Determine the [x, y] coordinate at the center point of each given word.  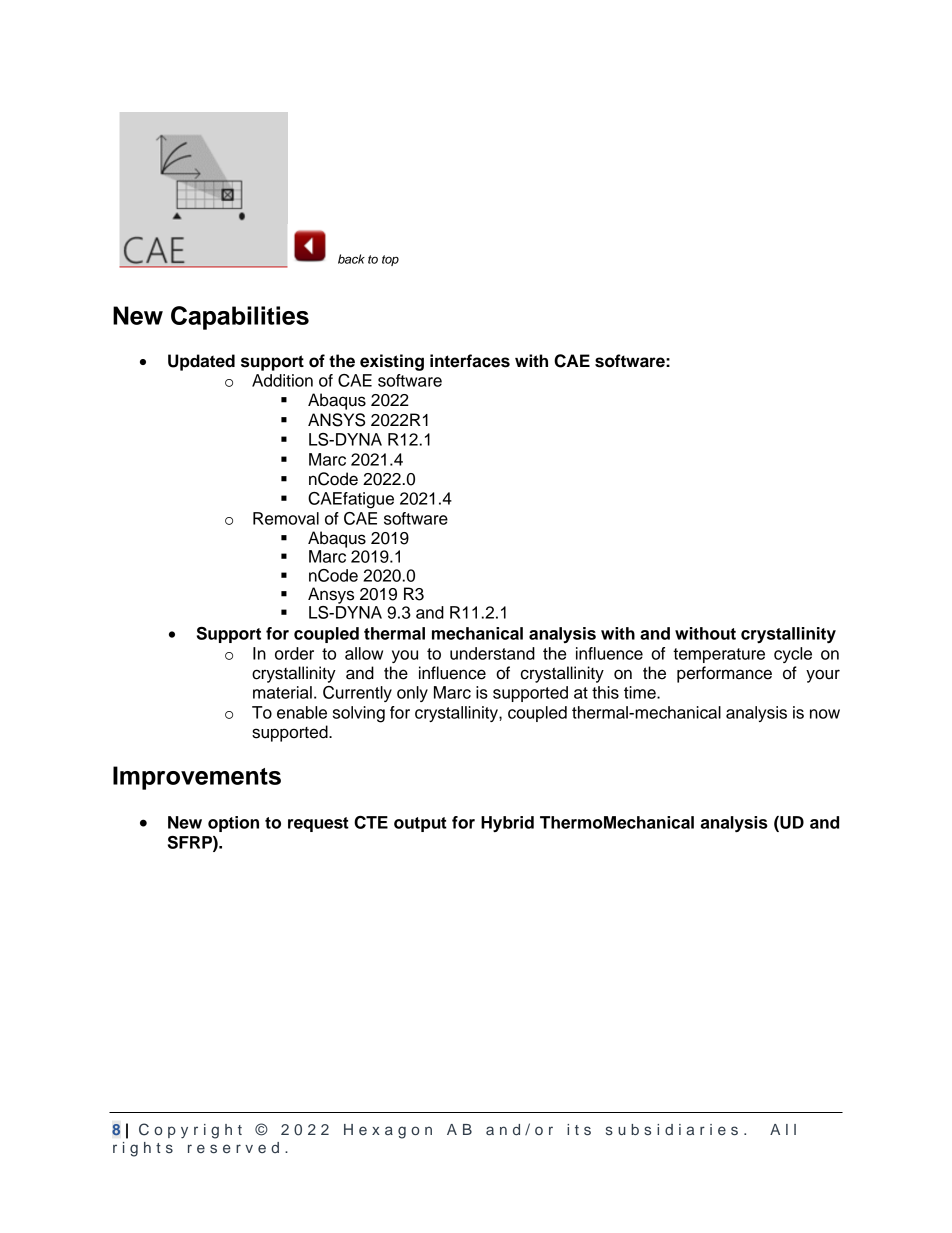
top [390, 260]
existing [392, 362]
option [233, 824]
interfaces [470, 361]
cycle [793, 655]
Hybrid [507, 824]
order [294, 653]
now [825, 714]
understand [492, 653]
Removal [286, 518]
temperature [719, 655]
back [351, 259]
